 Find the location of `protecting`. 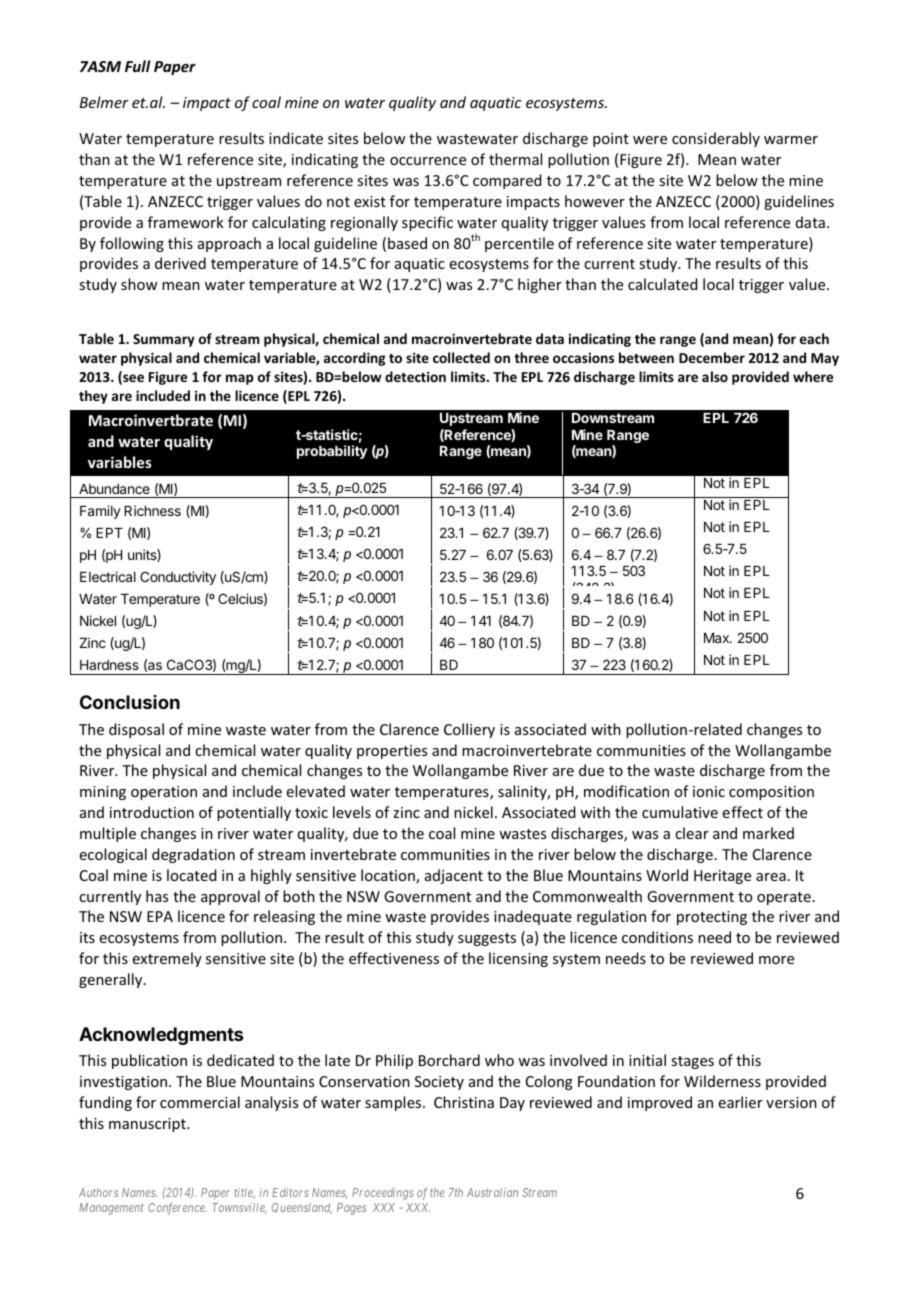

protecting is located at coordinates (712, 918).
